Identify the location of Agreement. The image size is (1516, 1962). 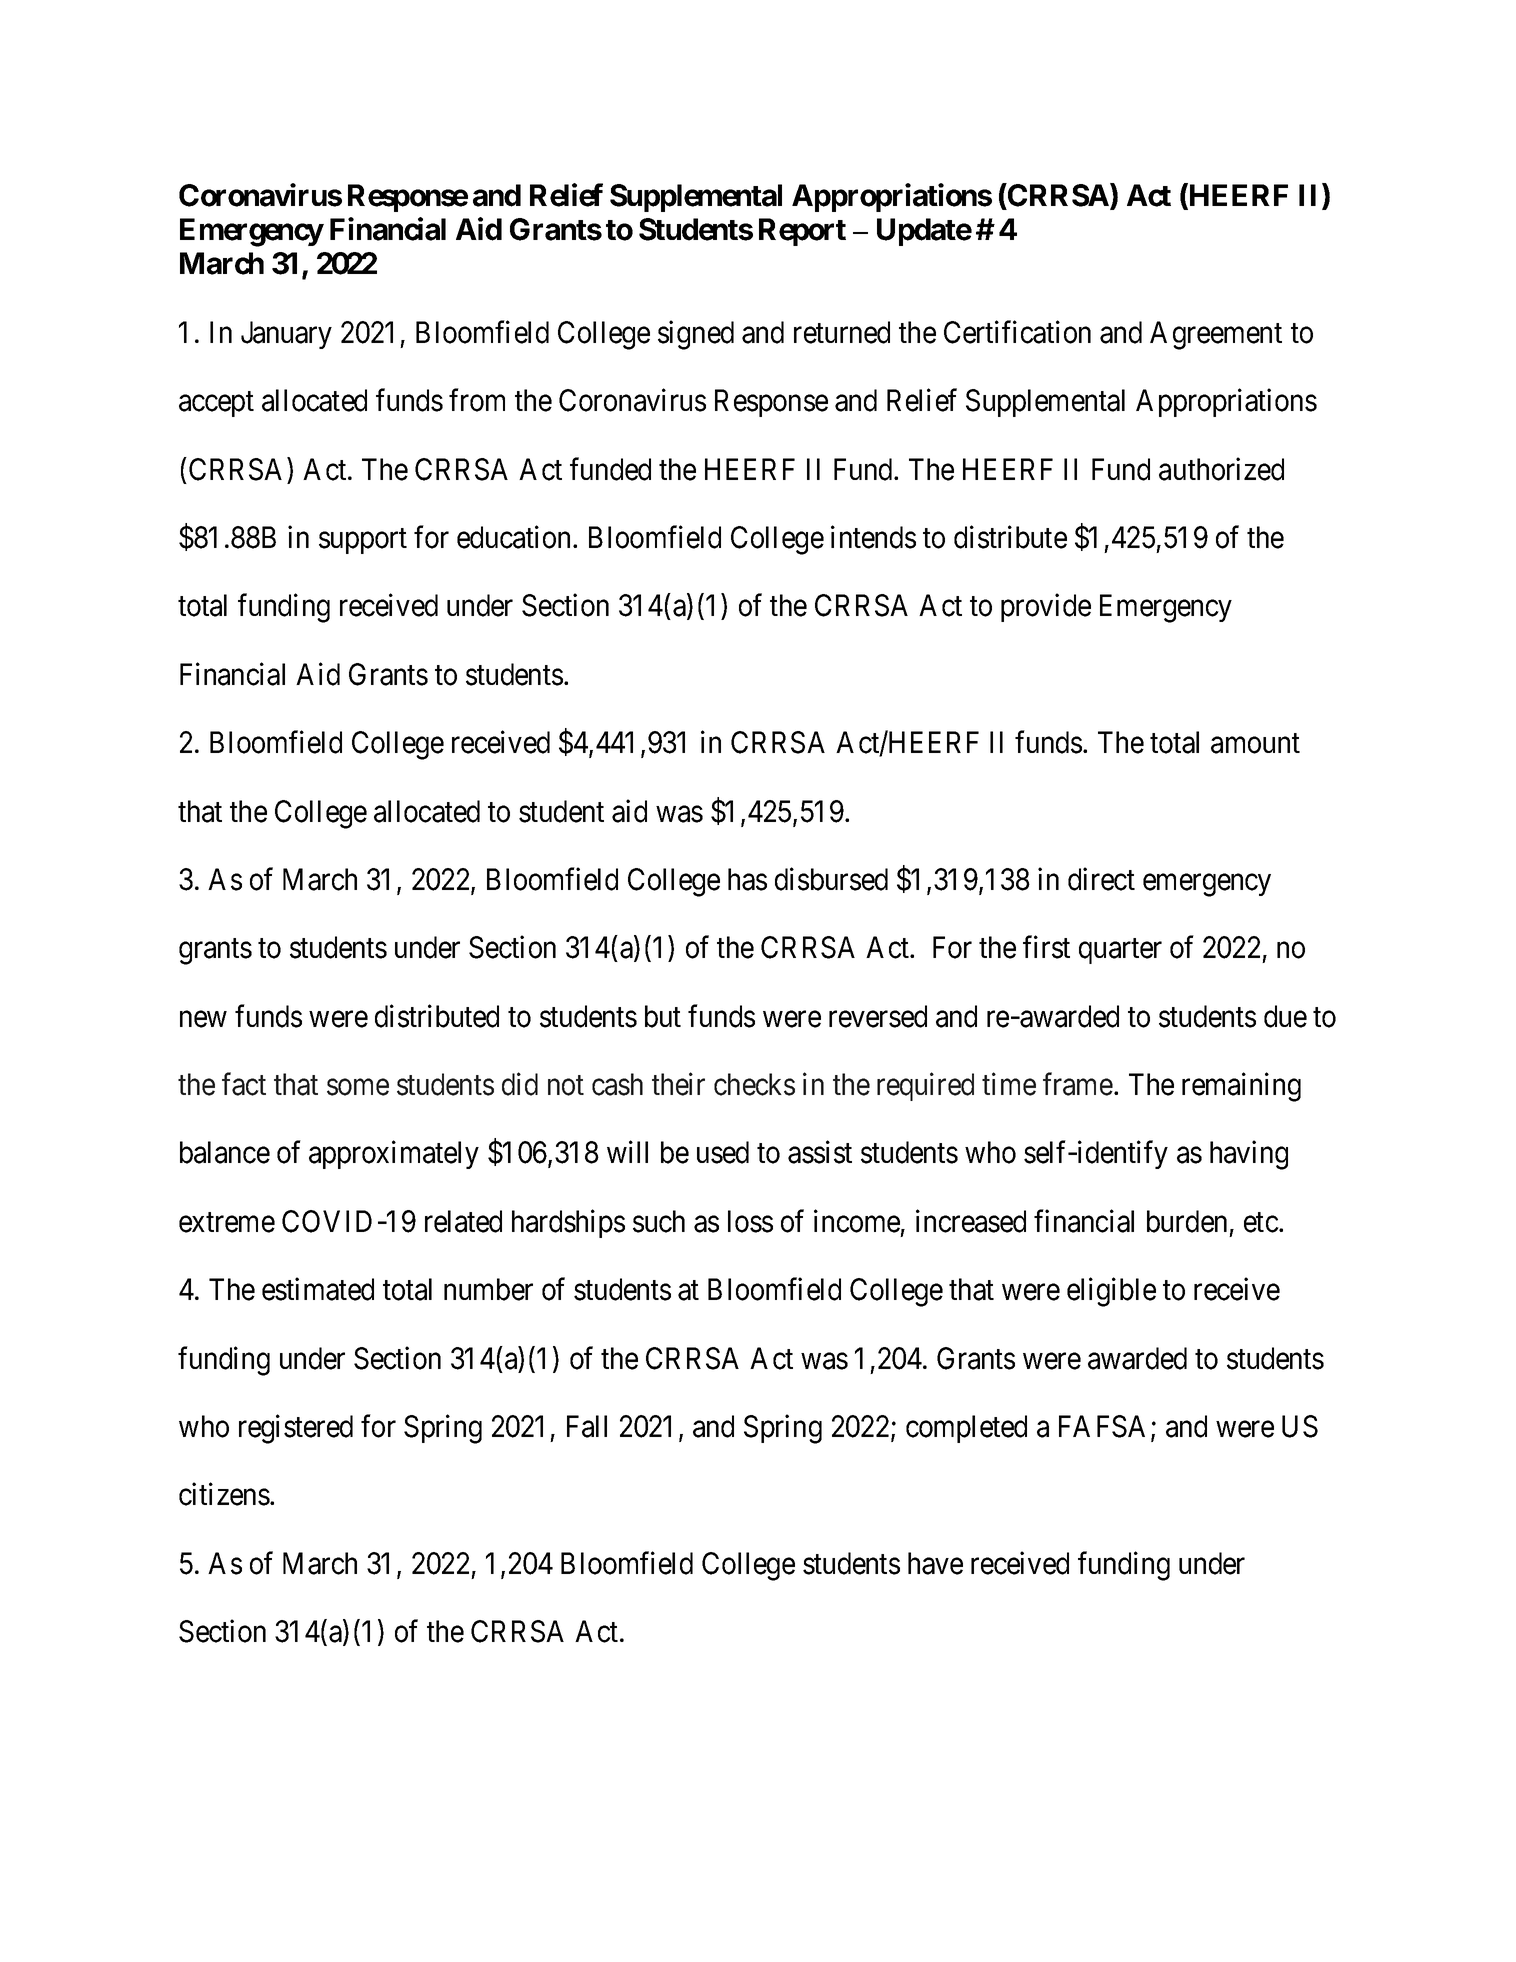
(1216, 335).
